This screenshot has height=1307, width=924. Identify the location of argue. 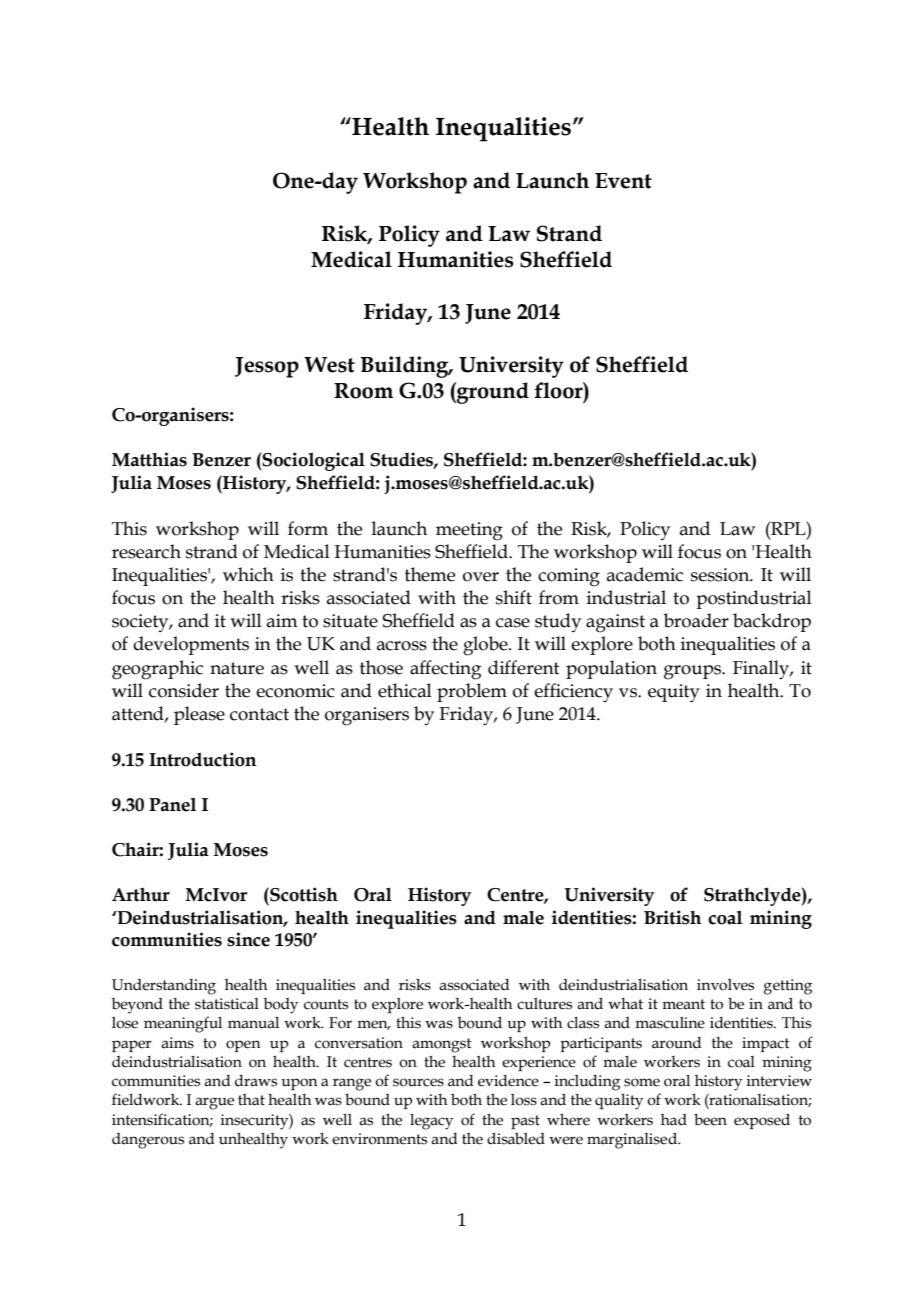
(214, 1103).
